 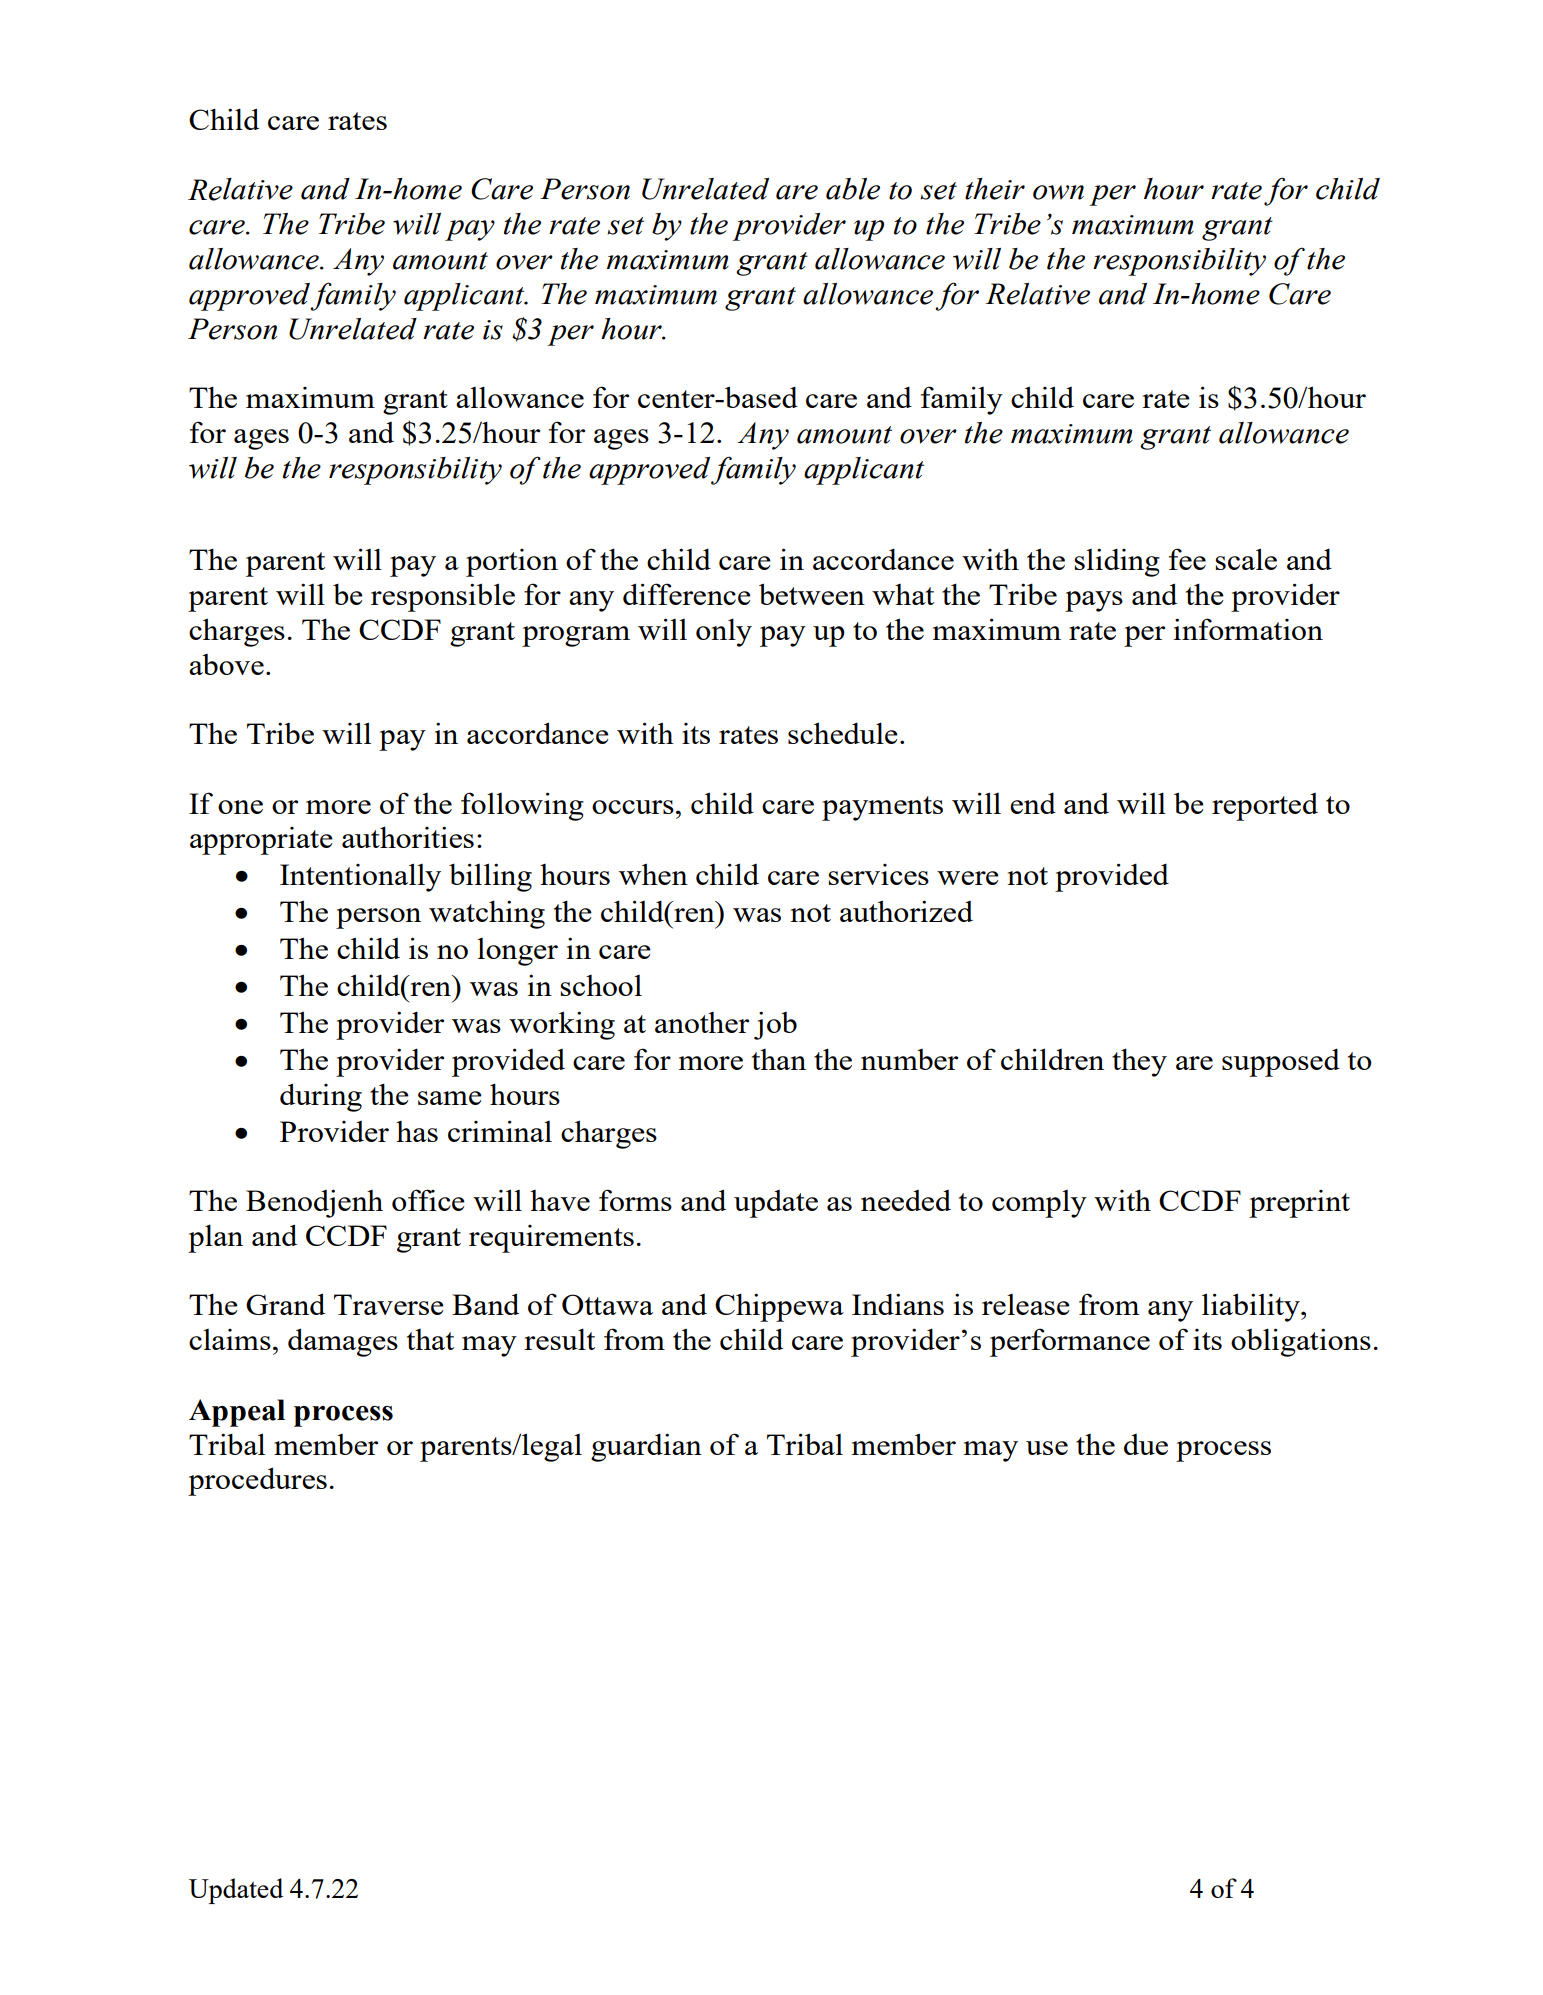 I want to click on able, so click(x=853, y=189).
